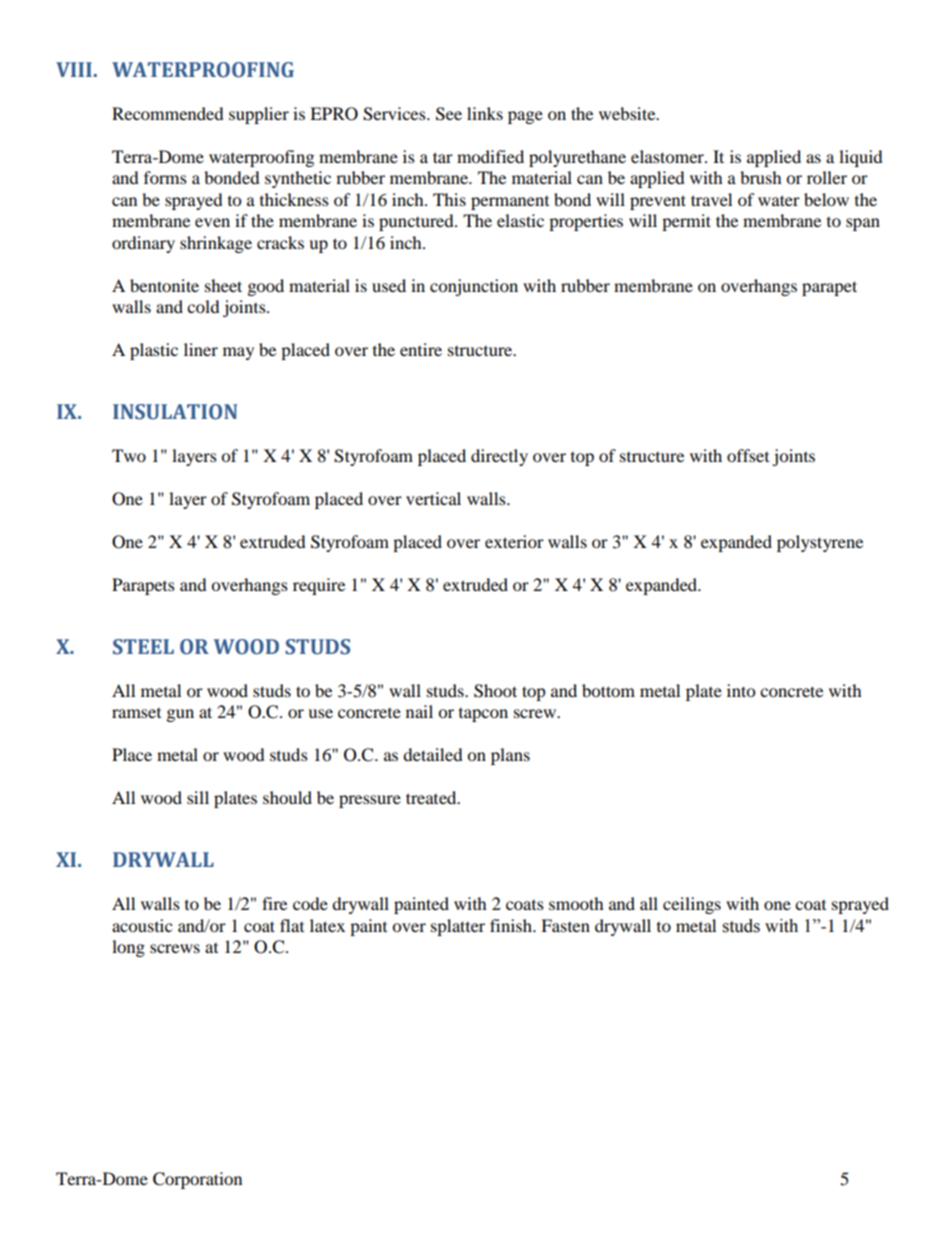 The width and height of the document is (952, 1233). I want to click on entire, so click(421, 349).
